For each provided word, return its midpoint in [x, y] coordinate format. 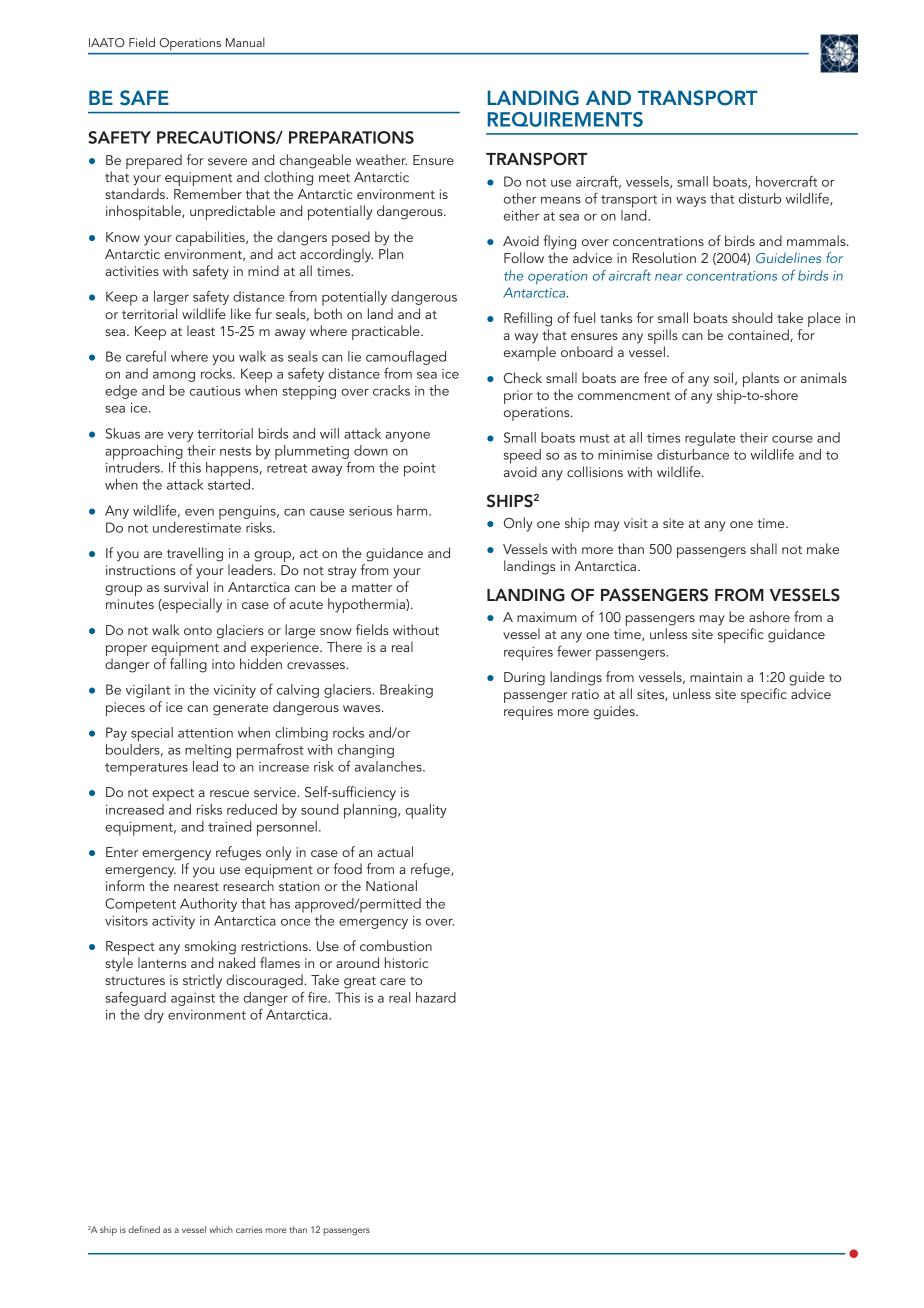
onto [198, 630]
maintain [716, 677]
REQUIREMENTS [565, 119]
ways [691, 202]
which [221, 1229]
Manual [245, 42]
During [524, 679]
